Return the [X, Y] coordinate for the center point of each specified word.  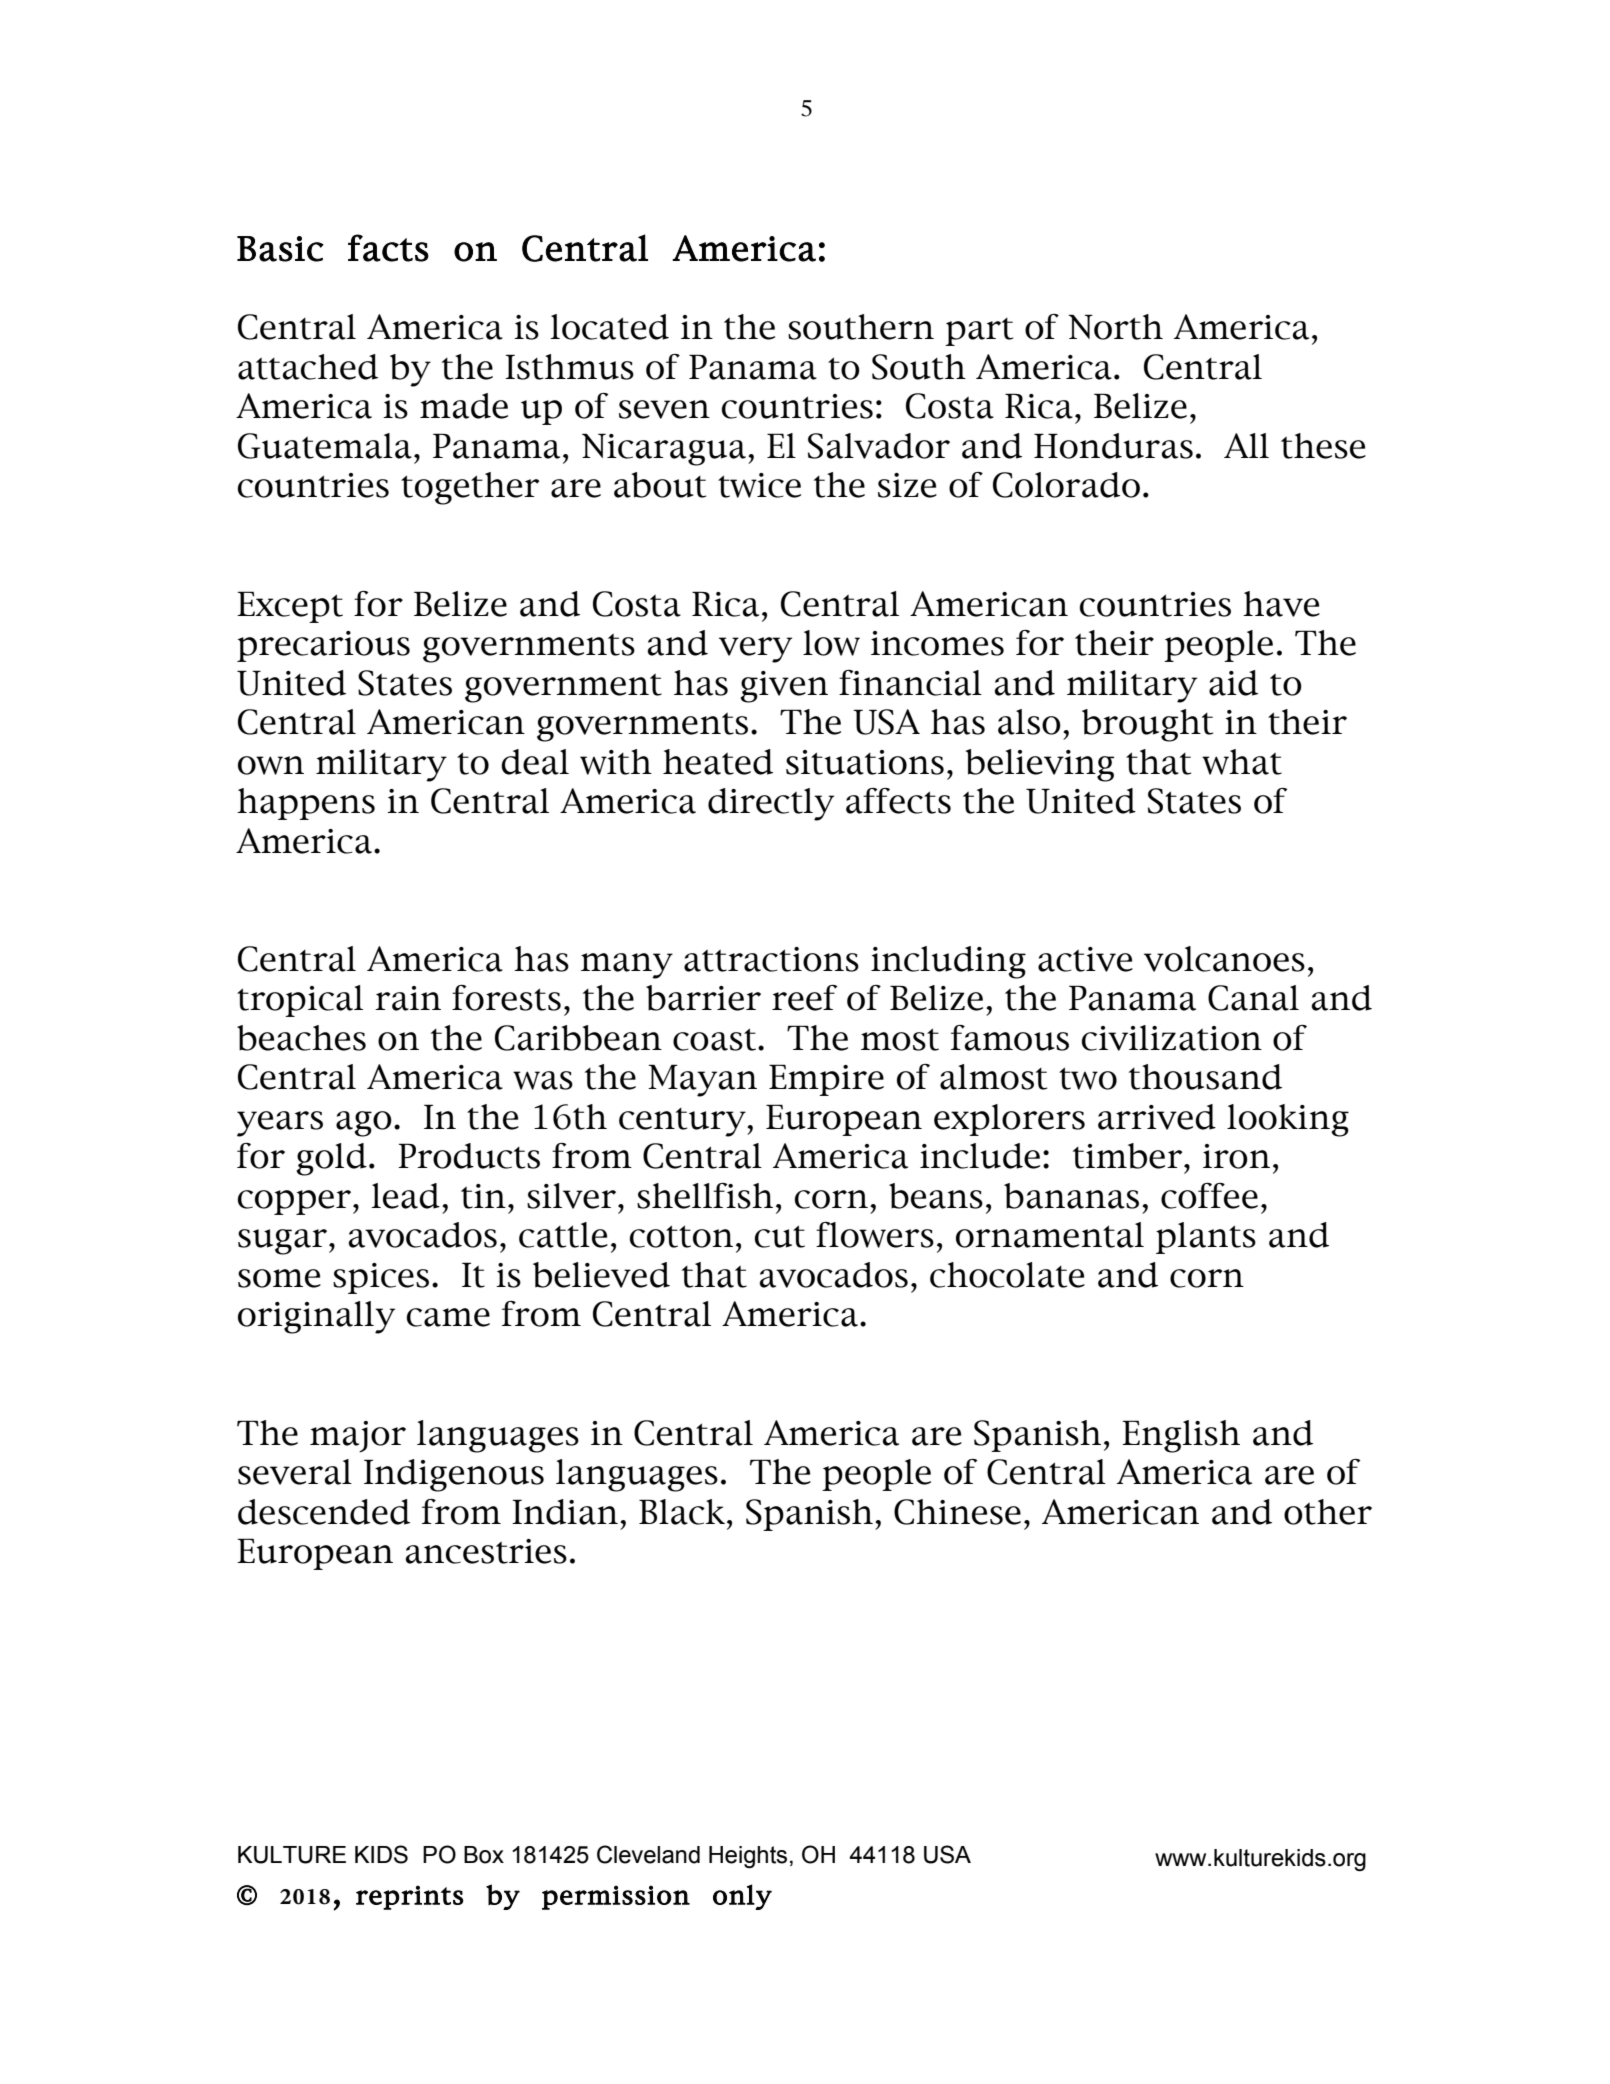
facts [388, 248]
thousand [1205, 1077]
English [1181, 1436]
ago [364, 1124]
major [358, 1437]
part [979, 332]
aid [1233, 683]
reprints [410, 1897]
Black [682, 1512]
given [784, 687]
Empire [826, 1080]
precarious [323, 646]
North [1115, 327]
